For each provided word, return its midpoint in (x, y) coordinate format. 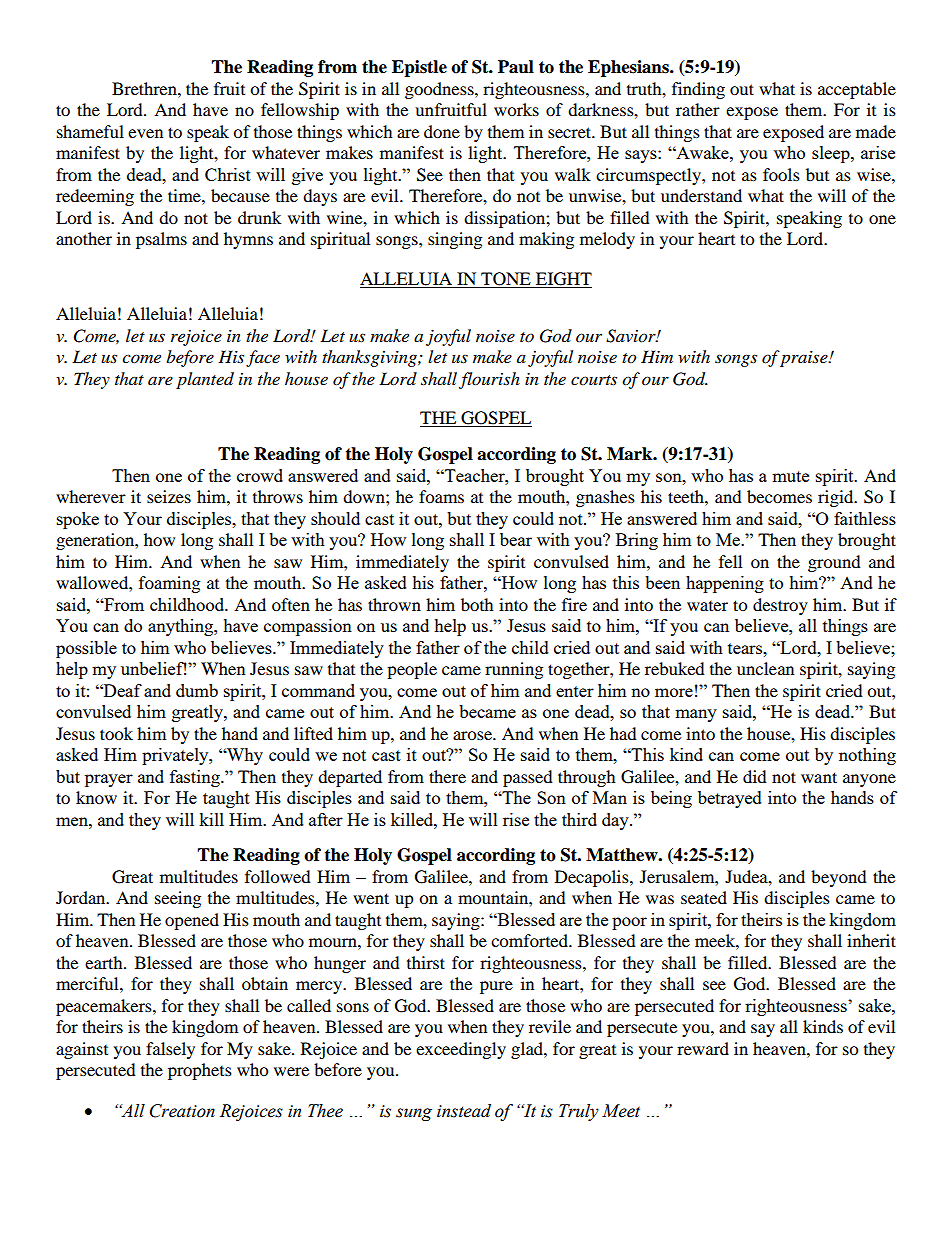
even (145, 133)
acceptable (857, 90)
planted (205, 380)
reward (703, 1048)
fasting (196, 778)
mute (790, 476)
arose (474, 735)
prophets (200, 1071)
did (755, 776)
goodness (440, 90)
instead (464, 1111)
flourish (489, 380)
